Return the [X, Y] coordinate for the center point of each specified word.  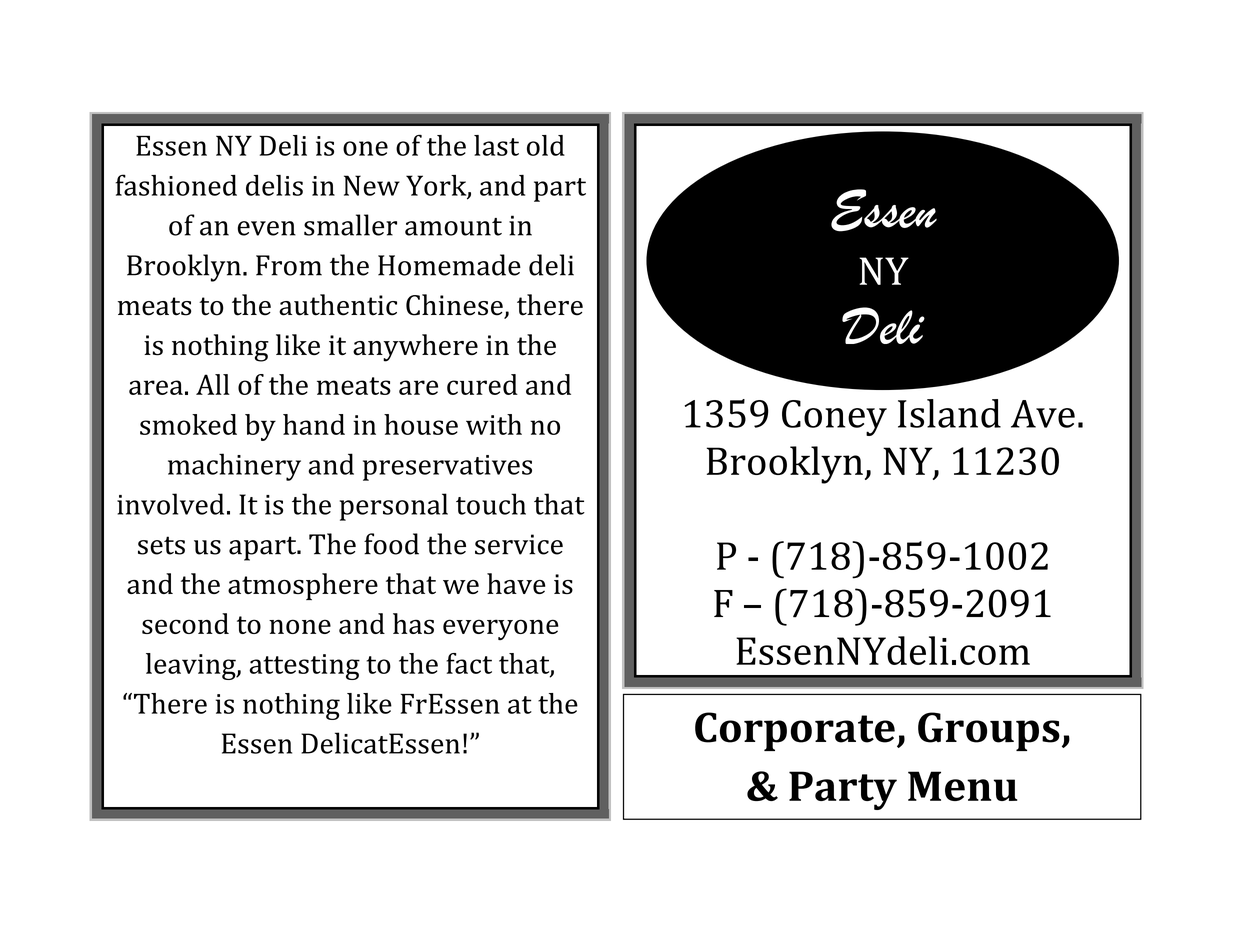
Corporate [795, 731]
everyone [501, 629]
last [496, 145]
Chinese [455, 306]
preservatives [447, 468]
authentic [338, 305]
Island [949, 413]
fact [469, 663]
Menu [962, 786]
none [300, 626]
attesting [304, 667]
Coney [834, 418]
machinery [234, 467]
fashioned [176, 185]
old [546, 145]
